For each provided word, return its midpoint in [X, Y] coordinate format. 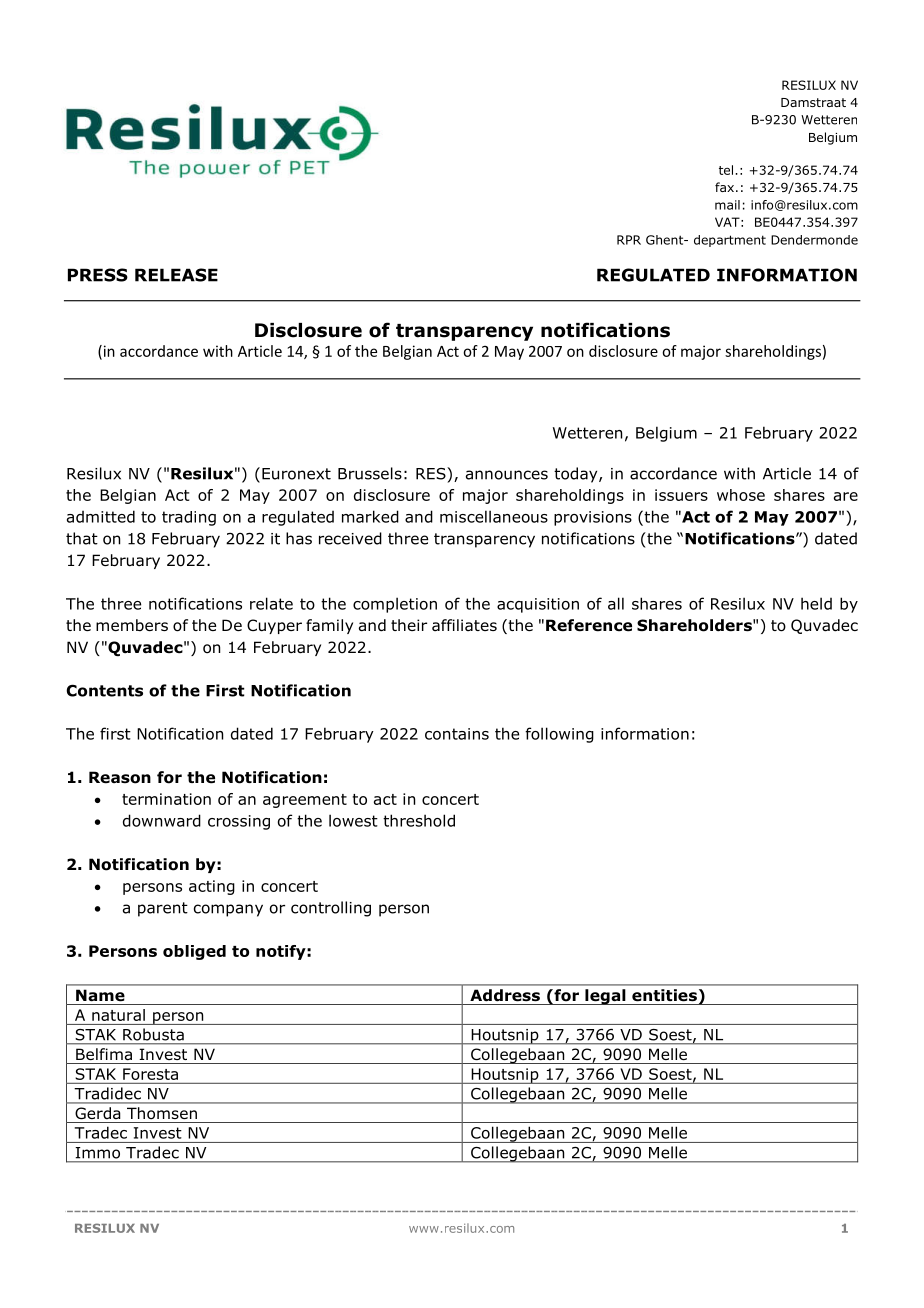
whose [741, 495]
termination [166, 799]
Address [505, 995]
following [559, 735]
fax [726, 187]
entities [664, 995]
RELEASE [176, 275]
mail [727, 205]
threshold [419, 820]
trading [189, 518]
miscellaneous [494, 516]
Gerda [98, 1113]
